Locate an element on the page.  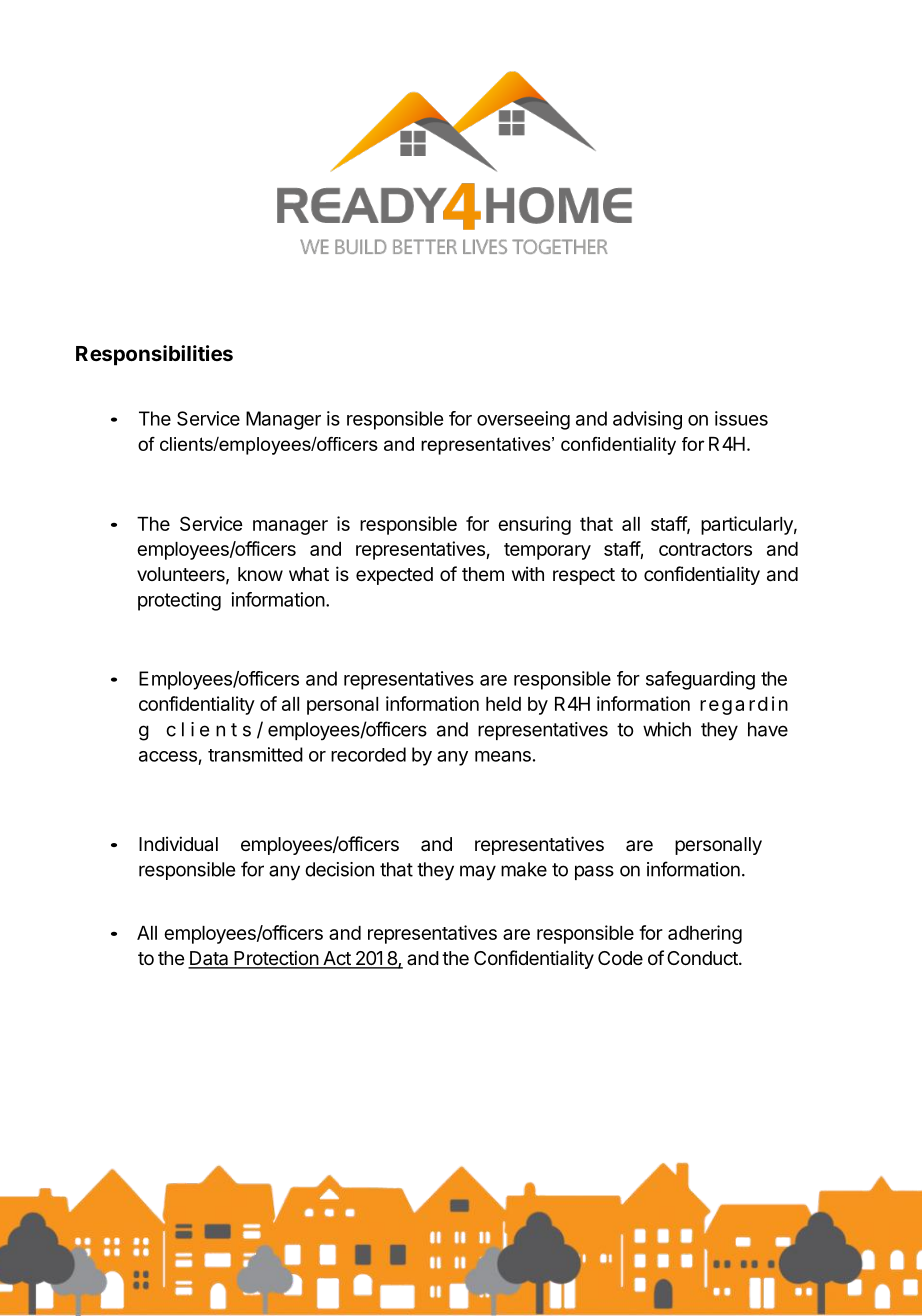
Data is located at coordinates (209, 959).
